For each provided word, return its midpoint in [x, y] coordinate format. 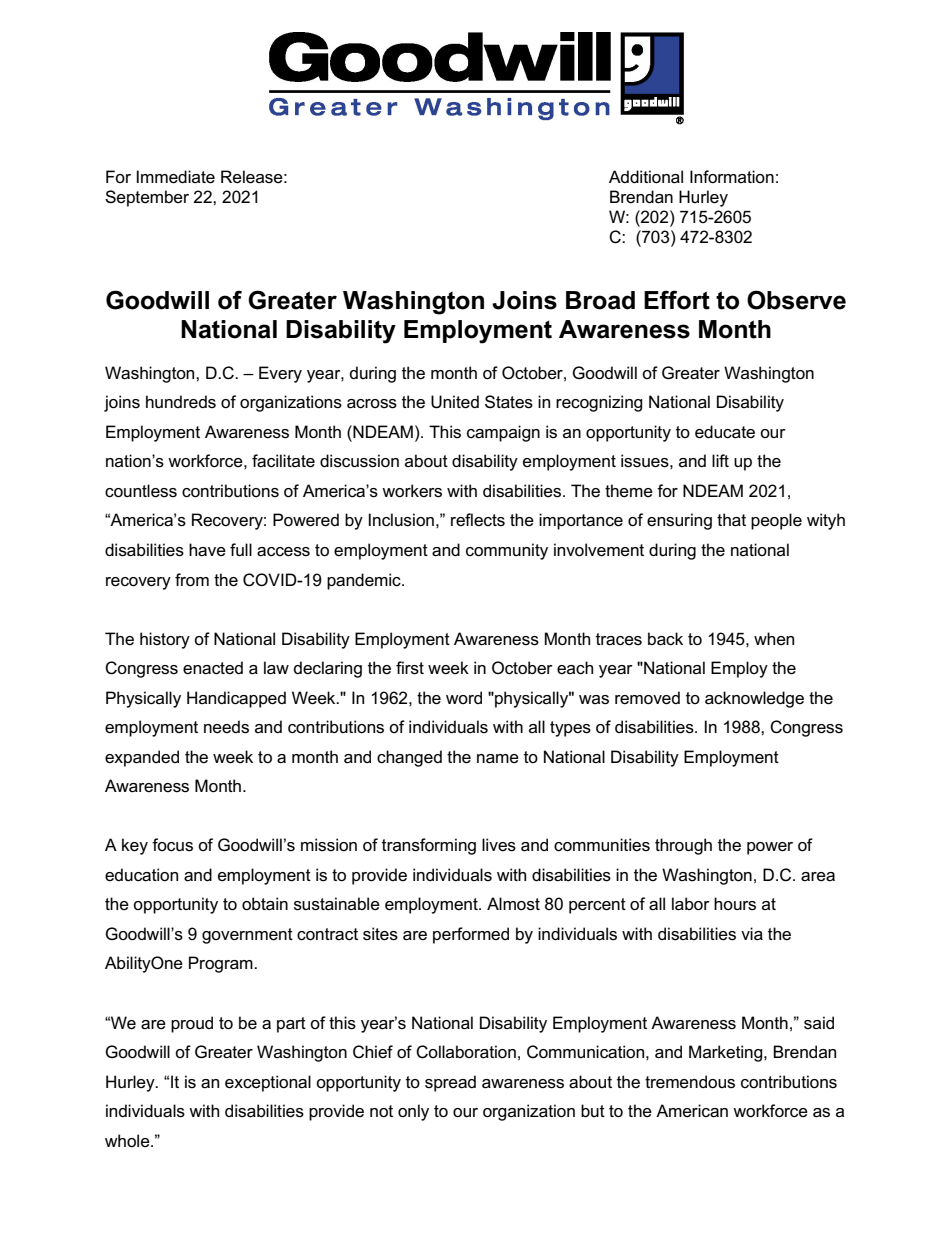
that [731, 520]
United [455, 402]
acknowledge [754, 699]
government [247, 936]
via [752, 934]
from [192, 580]
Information [732, 177]
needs [226, 727]
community [507, 551]
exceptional [268, 1083]
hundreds [181, 402]
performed [471, 935]
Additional [646, 177]
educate [725, 432]
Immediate [176, 177]
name [498, 759]
